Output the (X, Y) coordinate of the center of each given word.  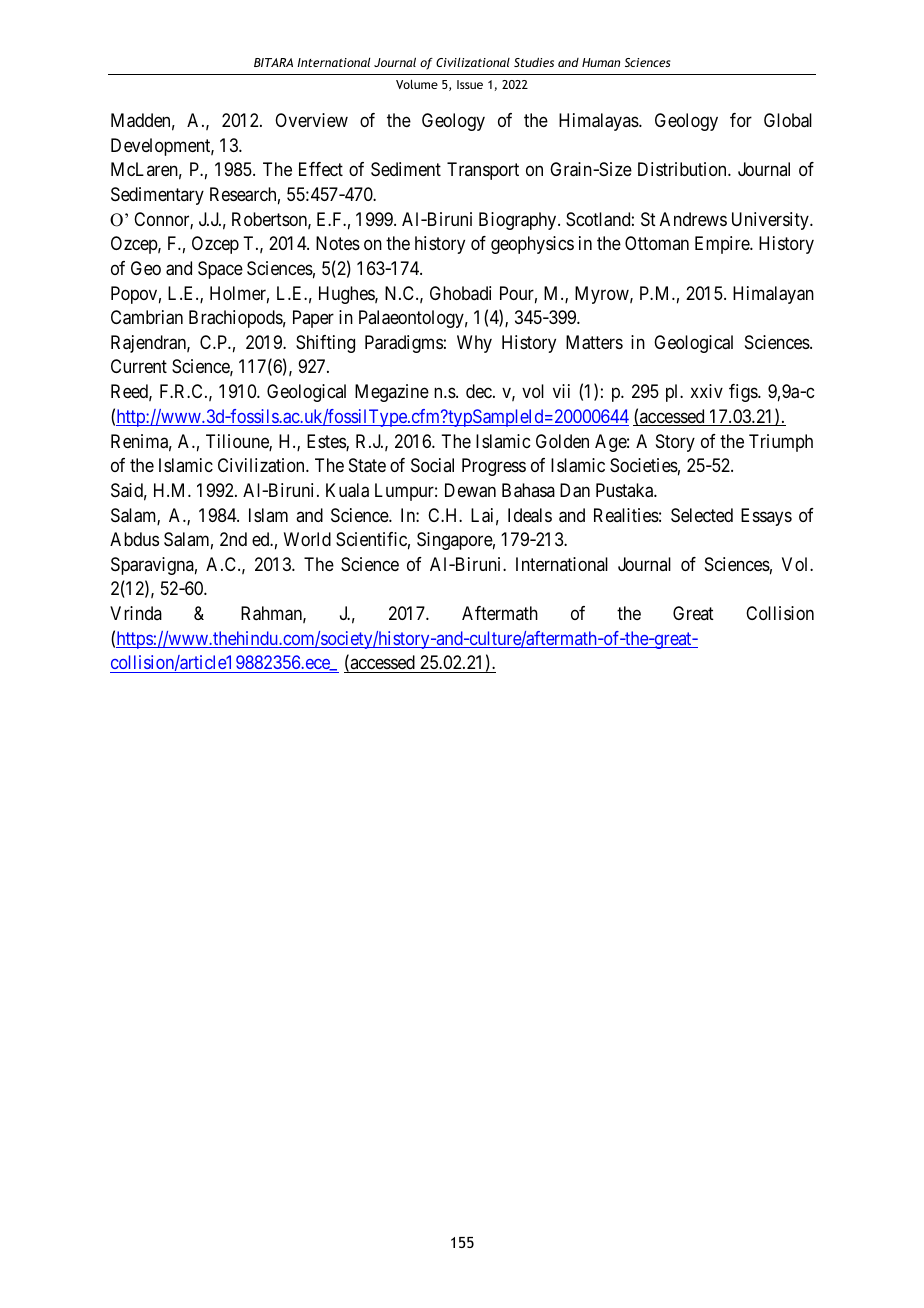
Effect (321, 169)
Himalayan (773, 295)
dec (480, 391)
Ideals (530, 515)
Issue (470, 84)
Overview (311, 120)
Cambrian (147, 317)
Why (474, 344)
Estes (327, 442)
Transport (483, 171)
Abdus (134, 539)
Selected (702, 515)
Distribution (683, 169)
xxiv (707, 391)
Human (601, 62)
